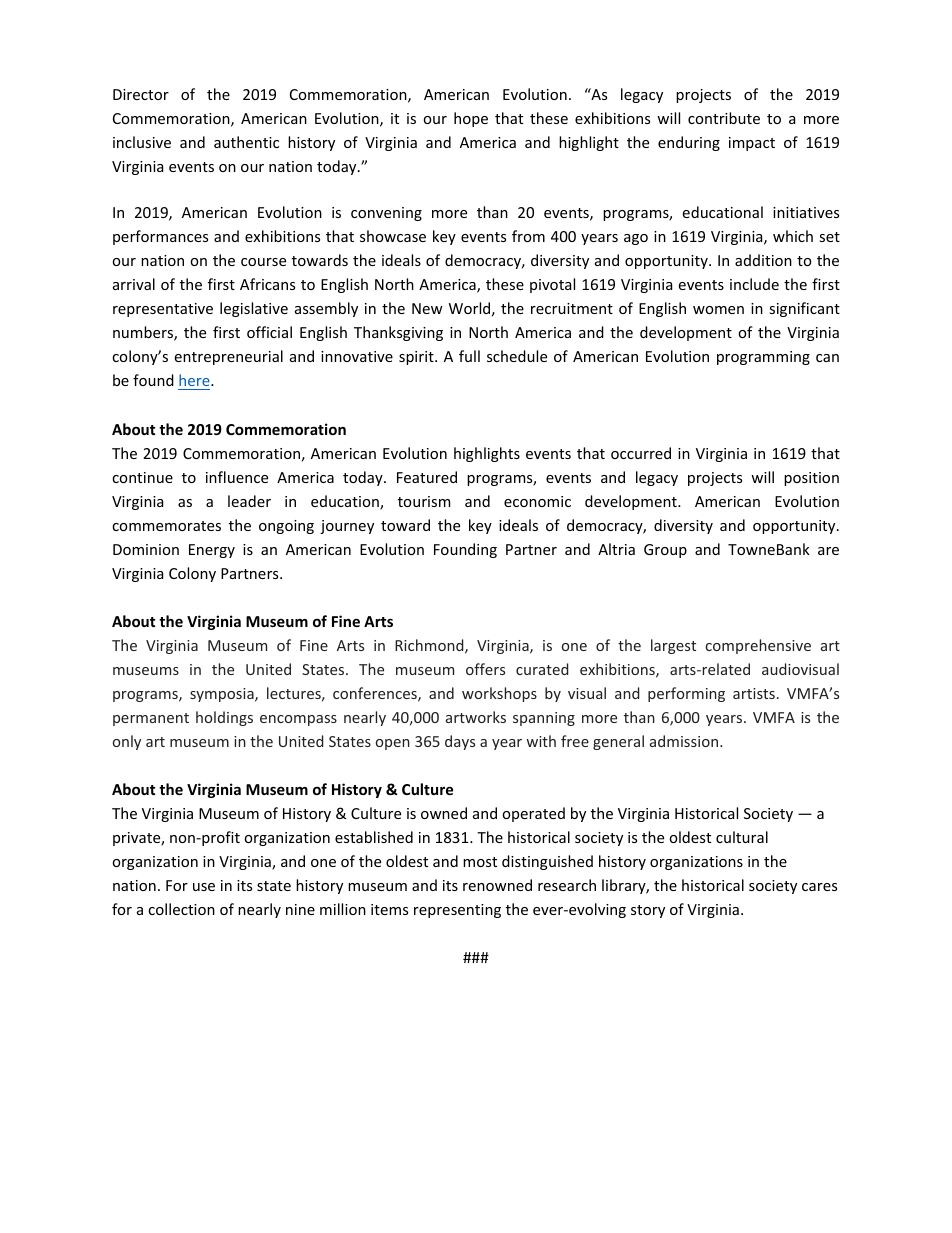 The image size is (952, 1233). What do you see at coordinates (249, 501) in the screenshot?
I see `leader` at bounding box center [249, 501].
